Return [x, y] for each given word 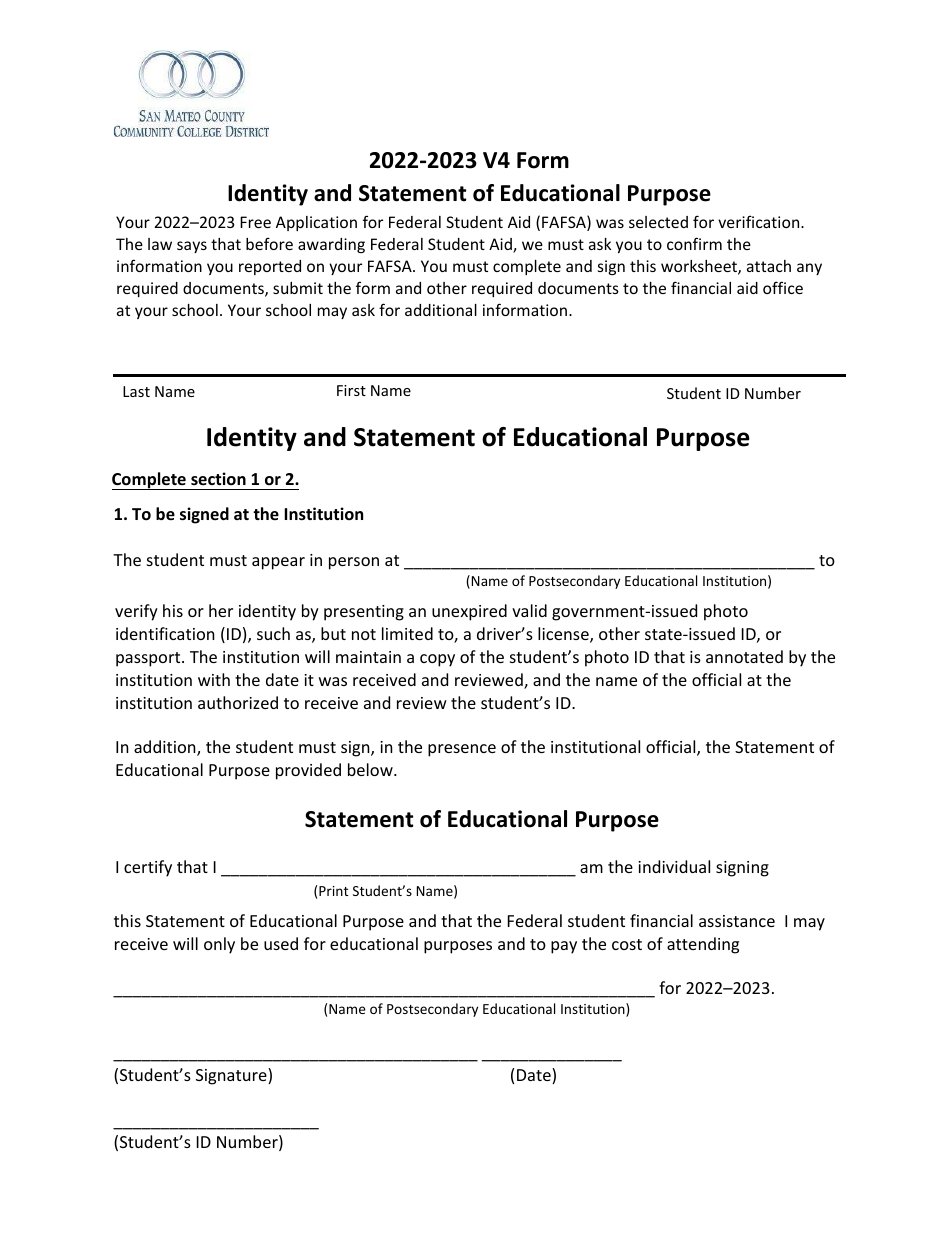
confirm [694, 243]
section [218, 479]
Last [136, 391]
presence [462, 750]
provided [308, 771]
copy [437, 660]
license [564, 635]
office [783, 287]
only [219, 945]
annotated [744, 656]
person [354, 563]
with [214, 679]
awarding [331, 245]
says [192, 247]
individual [674, 866]
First [351, 390]
